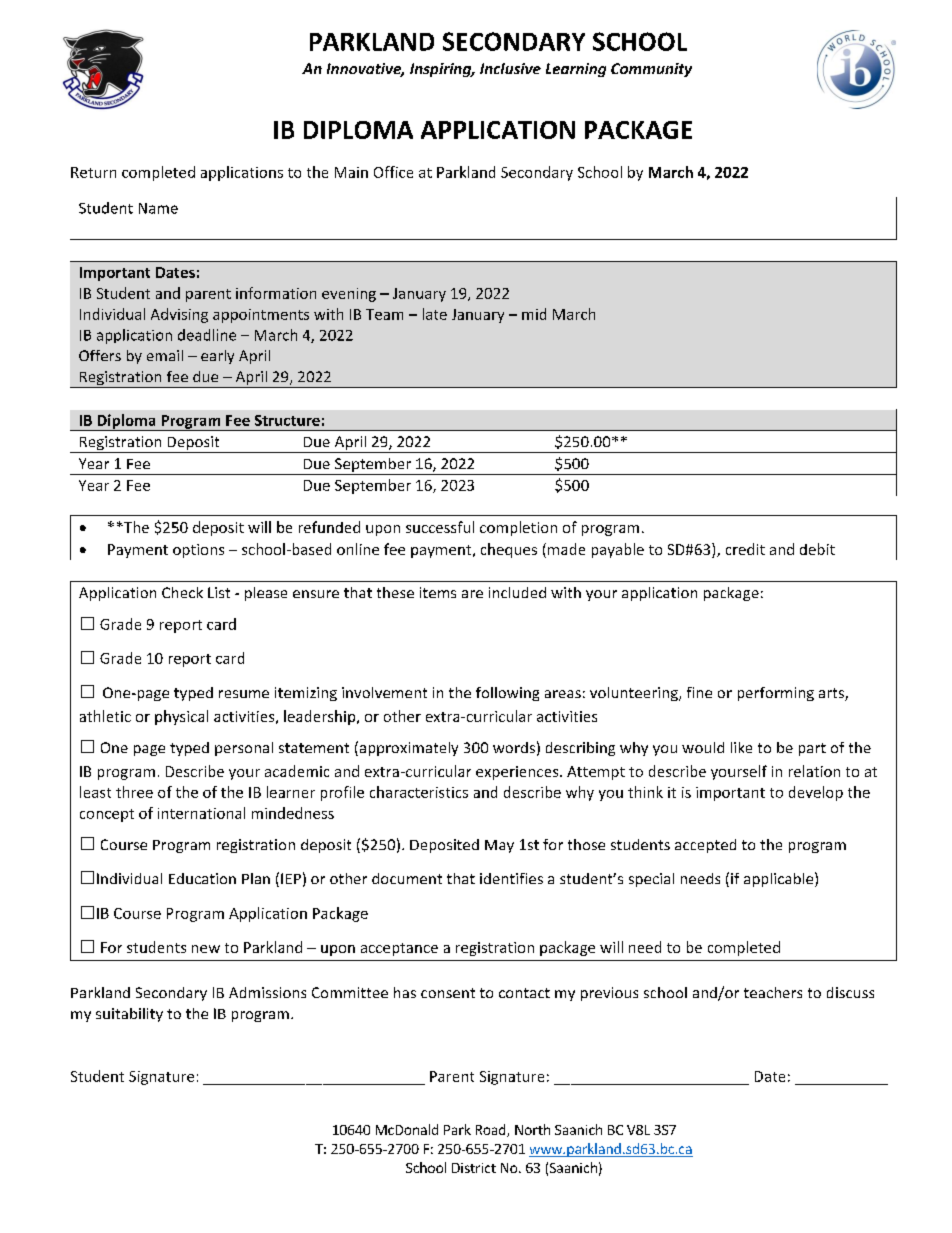  I want to click on Road, so click(492, 1130).
